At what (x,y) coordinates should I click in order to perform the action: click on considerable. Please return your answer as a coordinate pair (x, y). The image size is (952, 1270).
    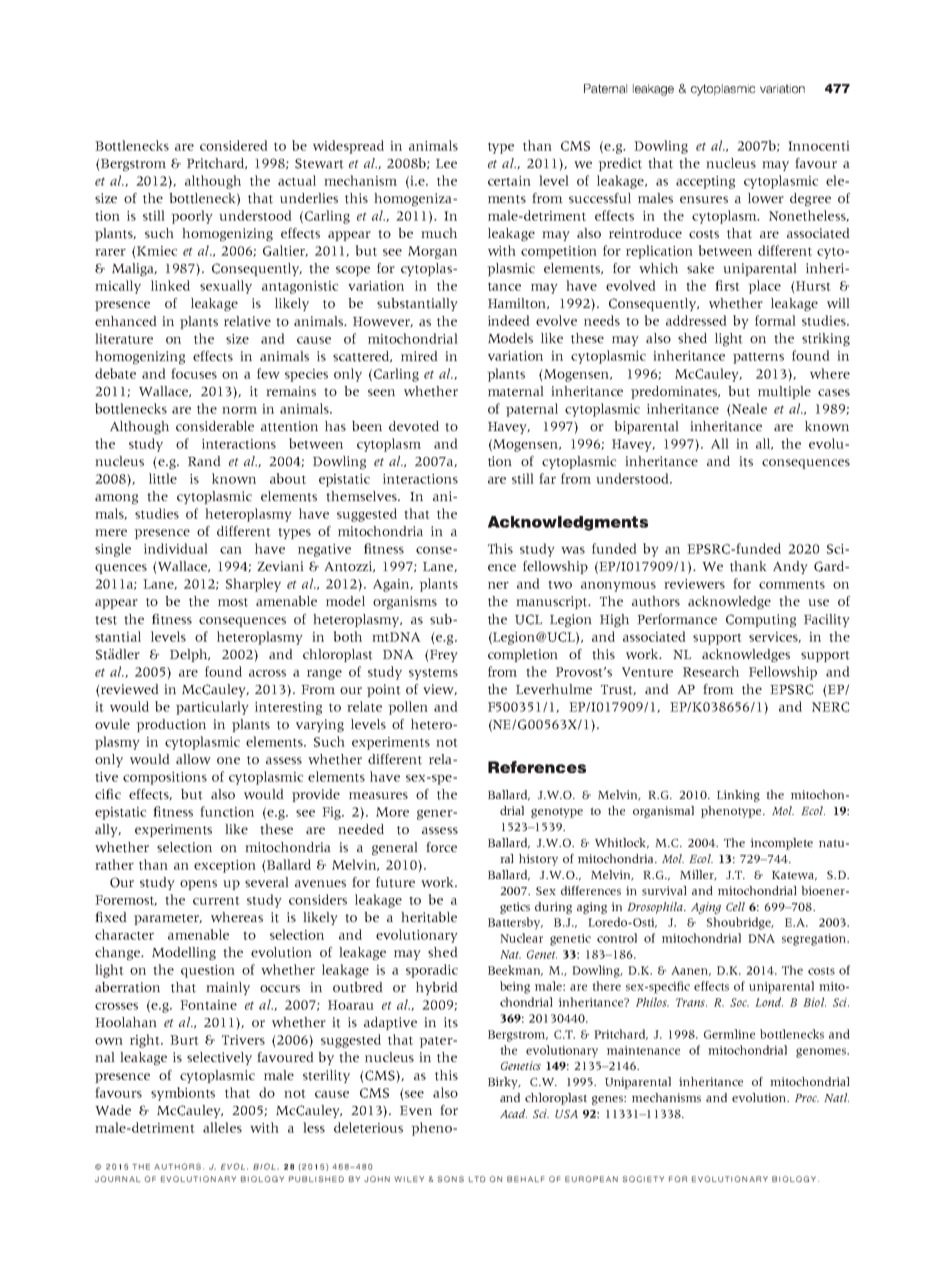
    Looking at the image, I should click on (215, 426).
